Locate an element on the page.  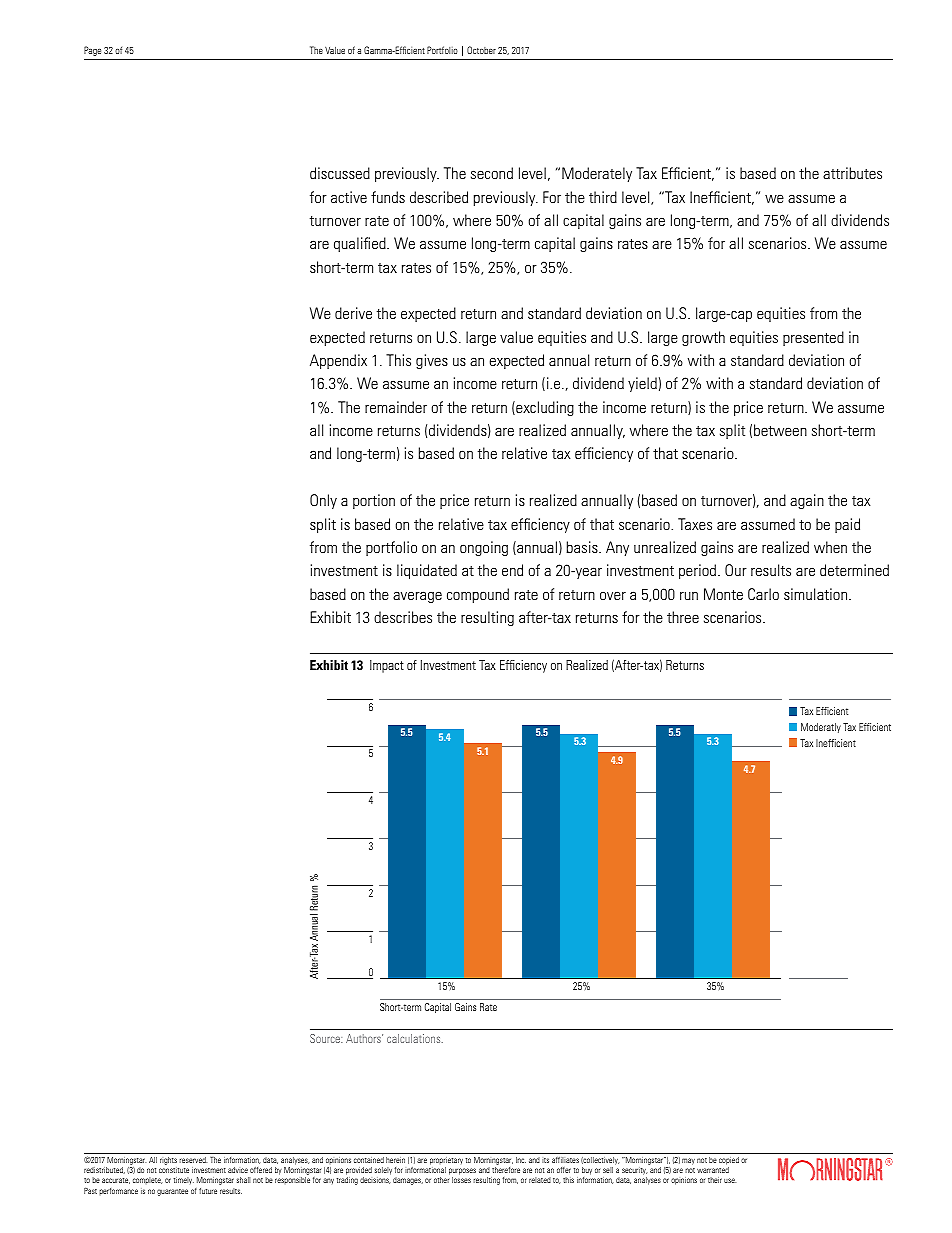
Only is located at coordinates (323, 501).
